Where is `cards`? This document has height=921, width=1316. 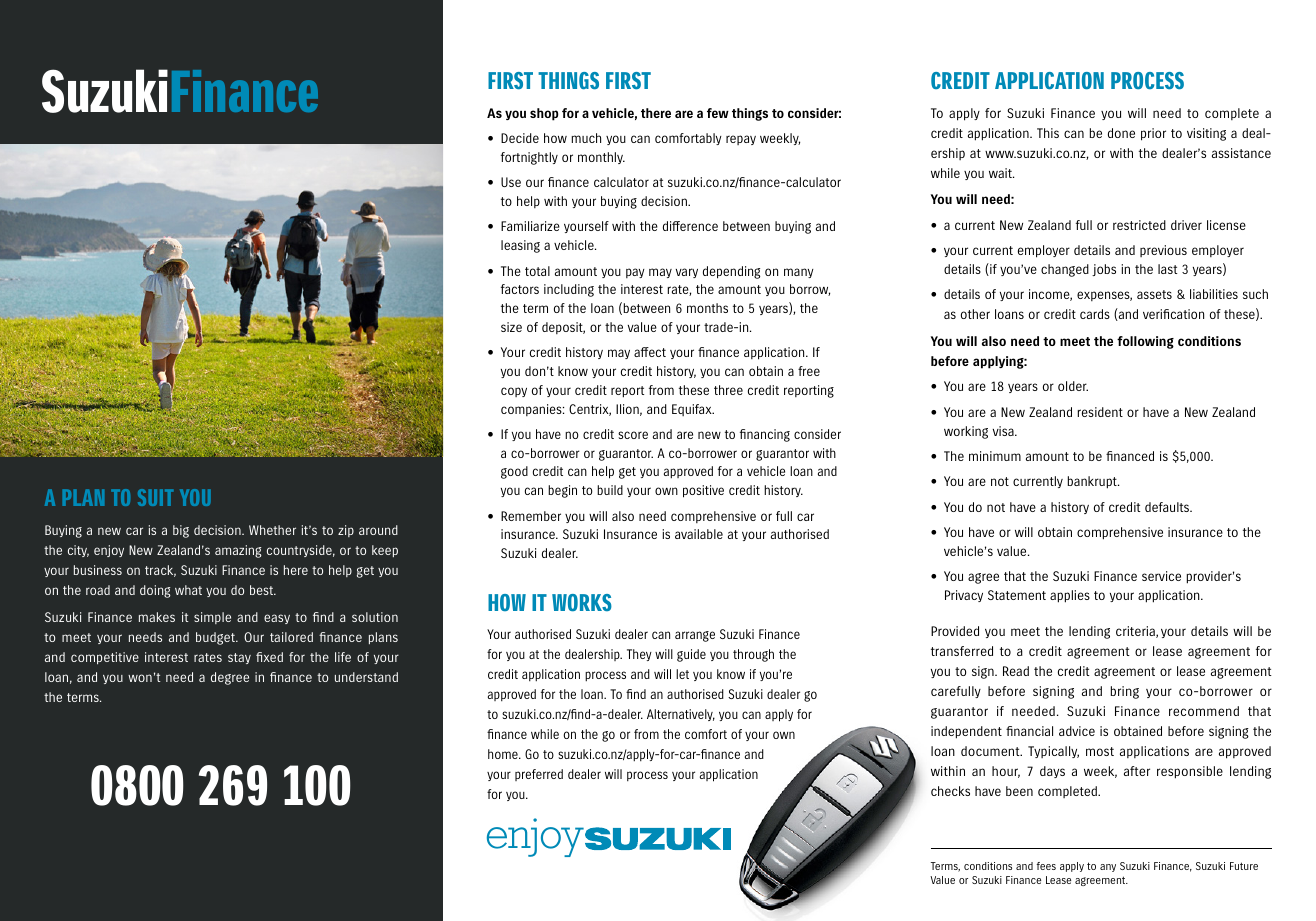 cards is located at coordinates (1095, 314).
